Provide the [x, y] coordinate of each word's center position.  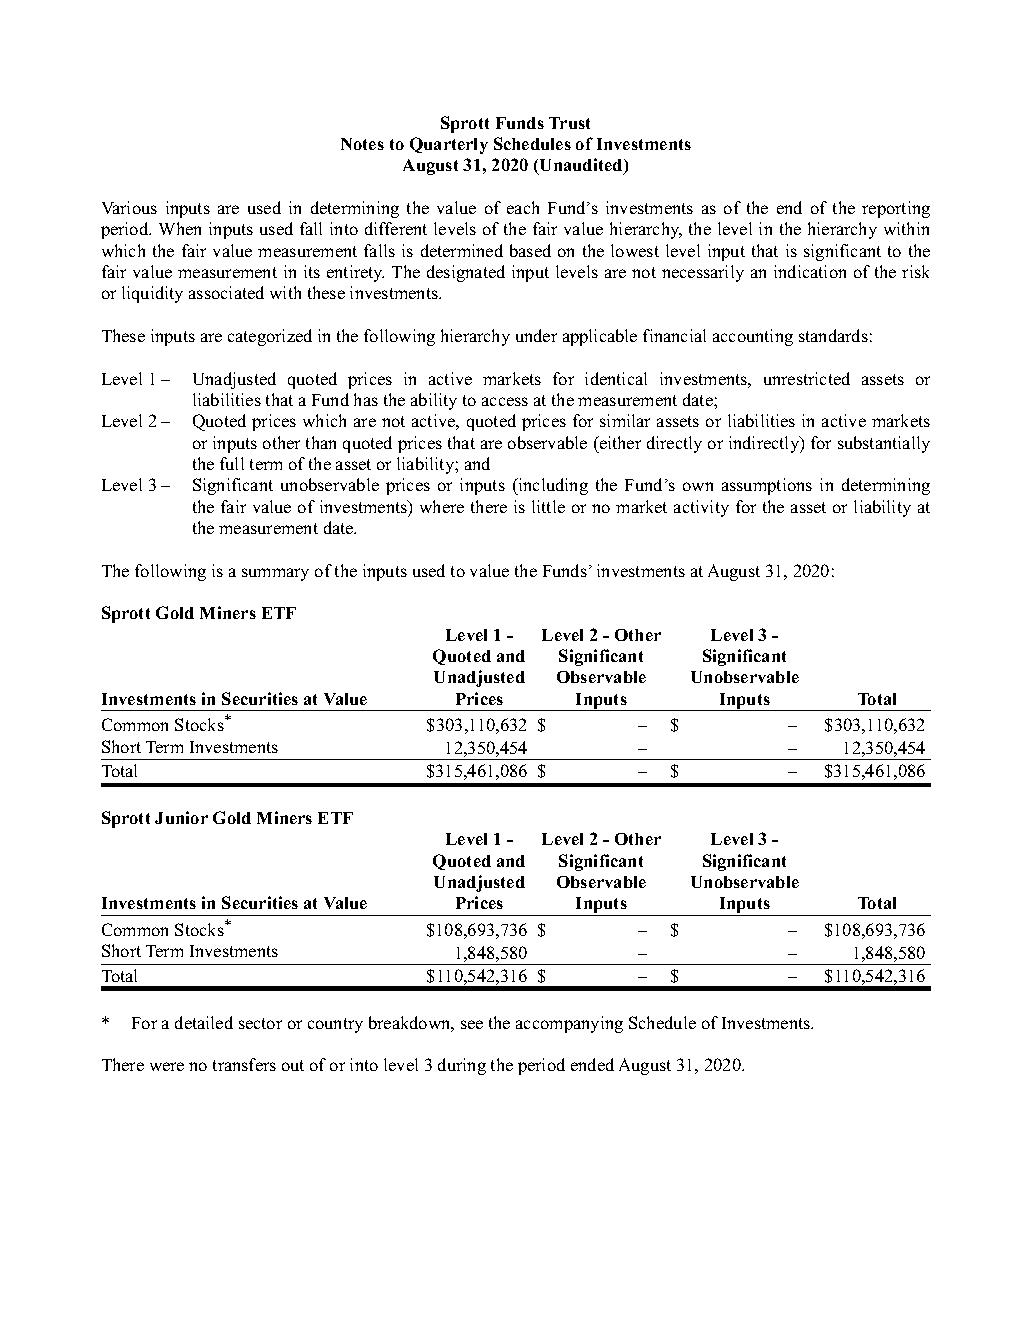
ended [592, 1064]
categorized [270, 337]
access [505, 401]
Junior [181, 817]
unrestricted [807, 378]
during [462, 1066]
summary [275, 574]
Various [129, 207]
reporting [896, 209]
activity [701, 508]
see [472, 1024]
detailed [204, 1022]
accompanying [569, 1024]
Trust [569, 123]
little [548, 506]
